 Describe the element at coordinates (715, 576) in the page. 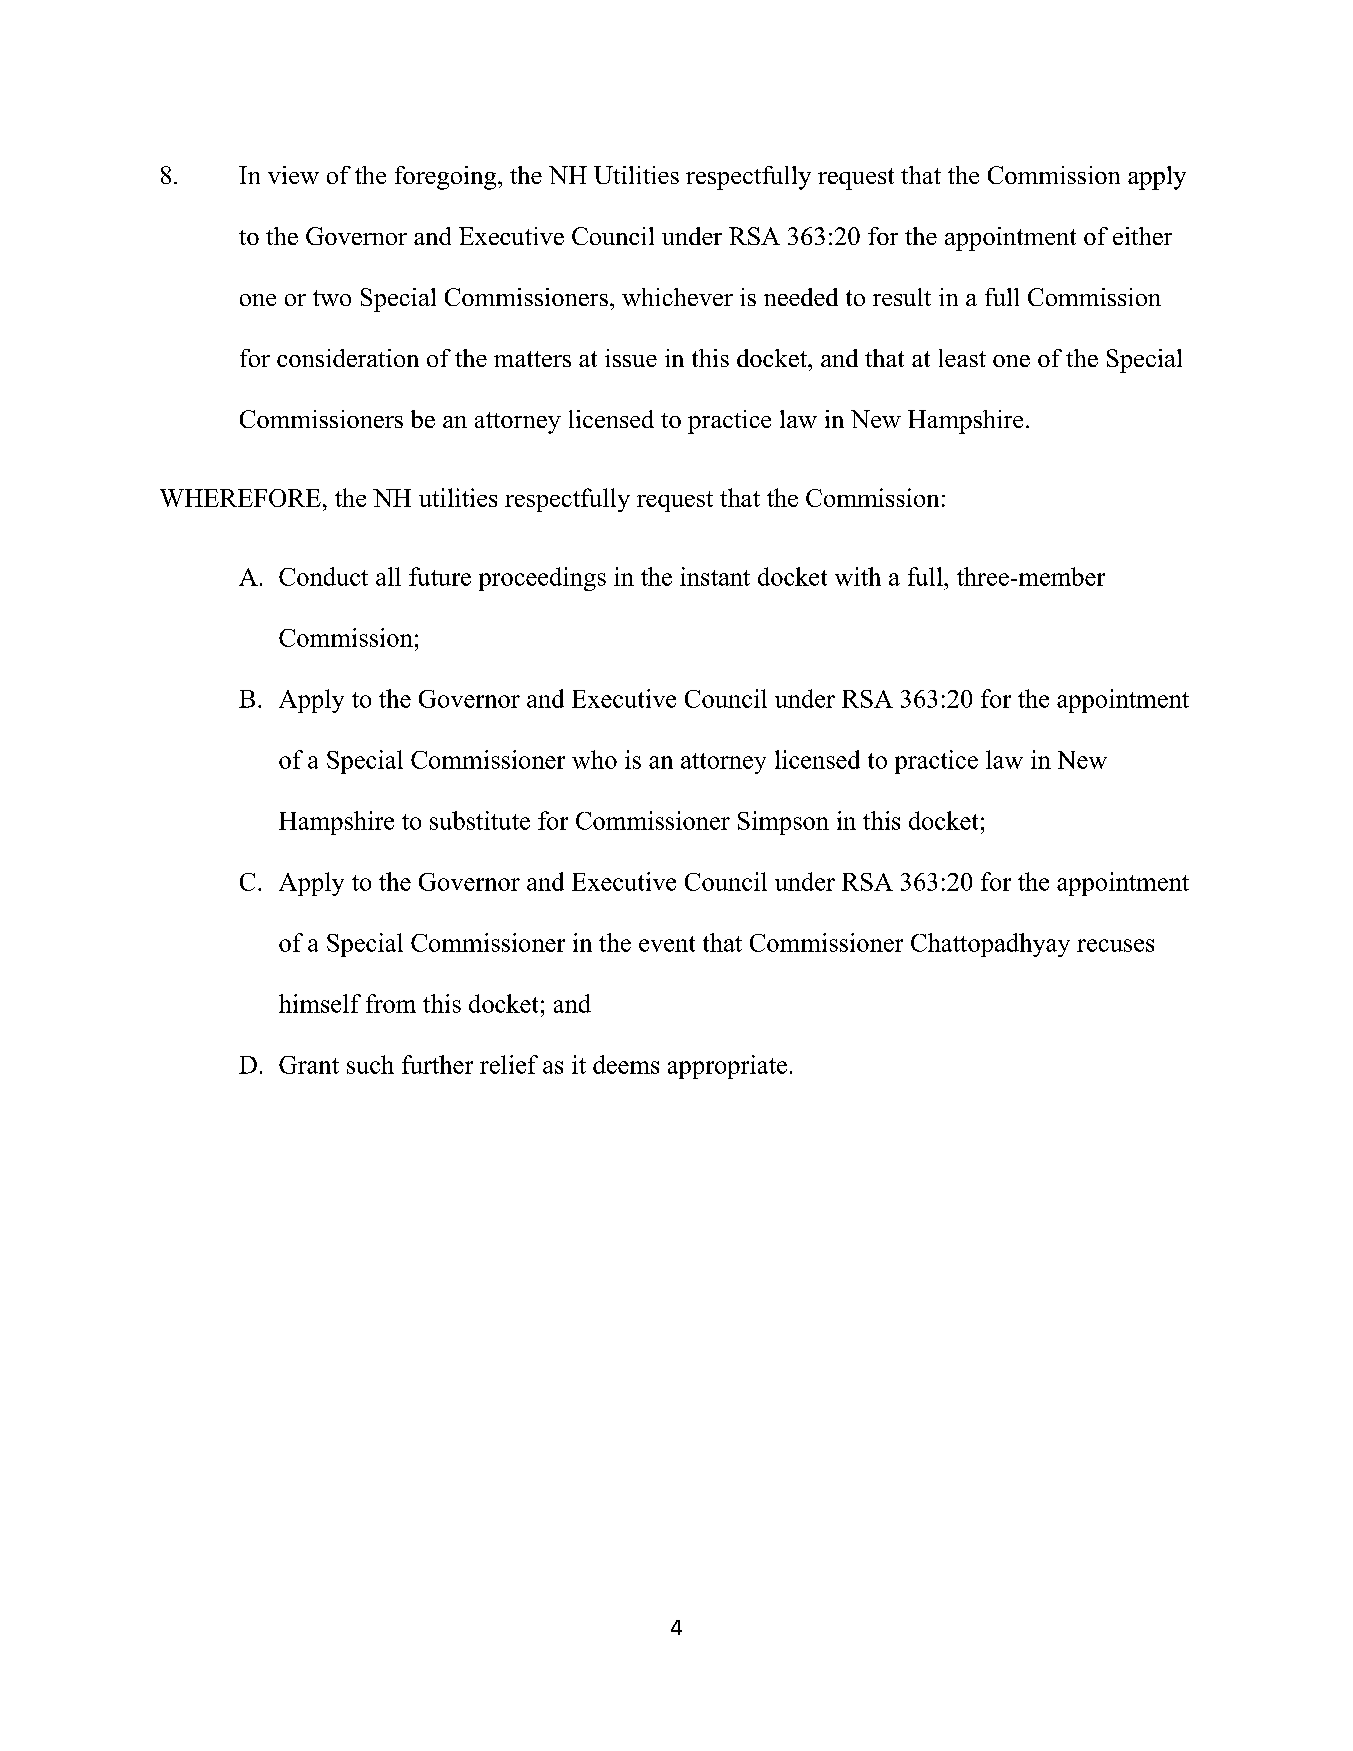

I see `instant` at that location.
